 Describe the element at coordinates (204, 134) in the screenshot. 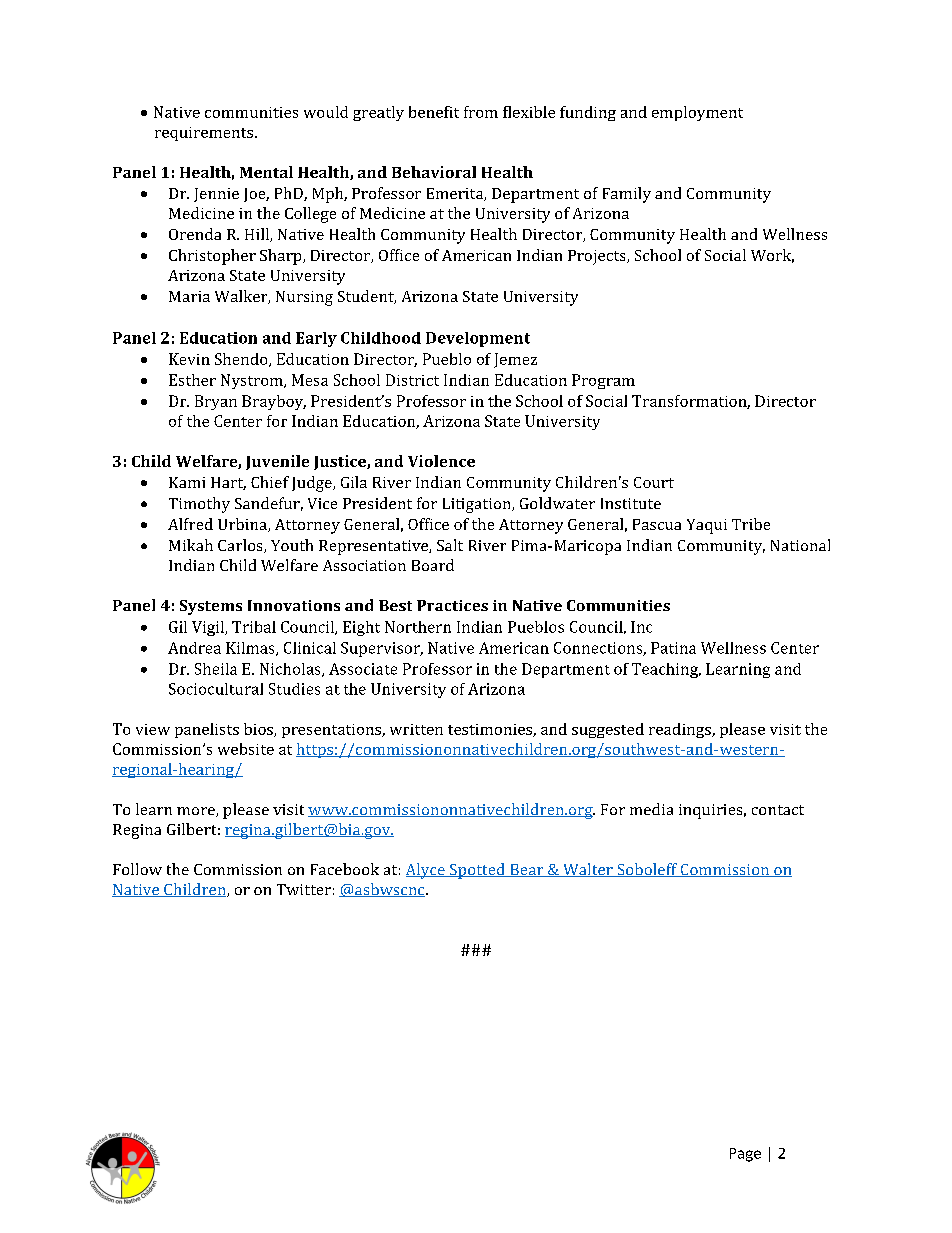

I see `requirements` at that location.
